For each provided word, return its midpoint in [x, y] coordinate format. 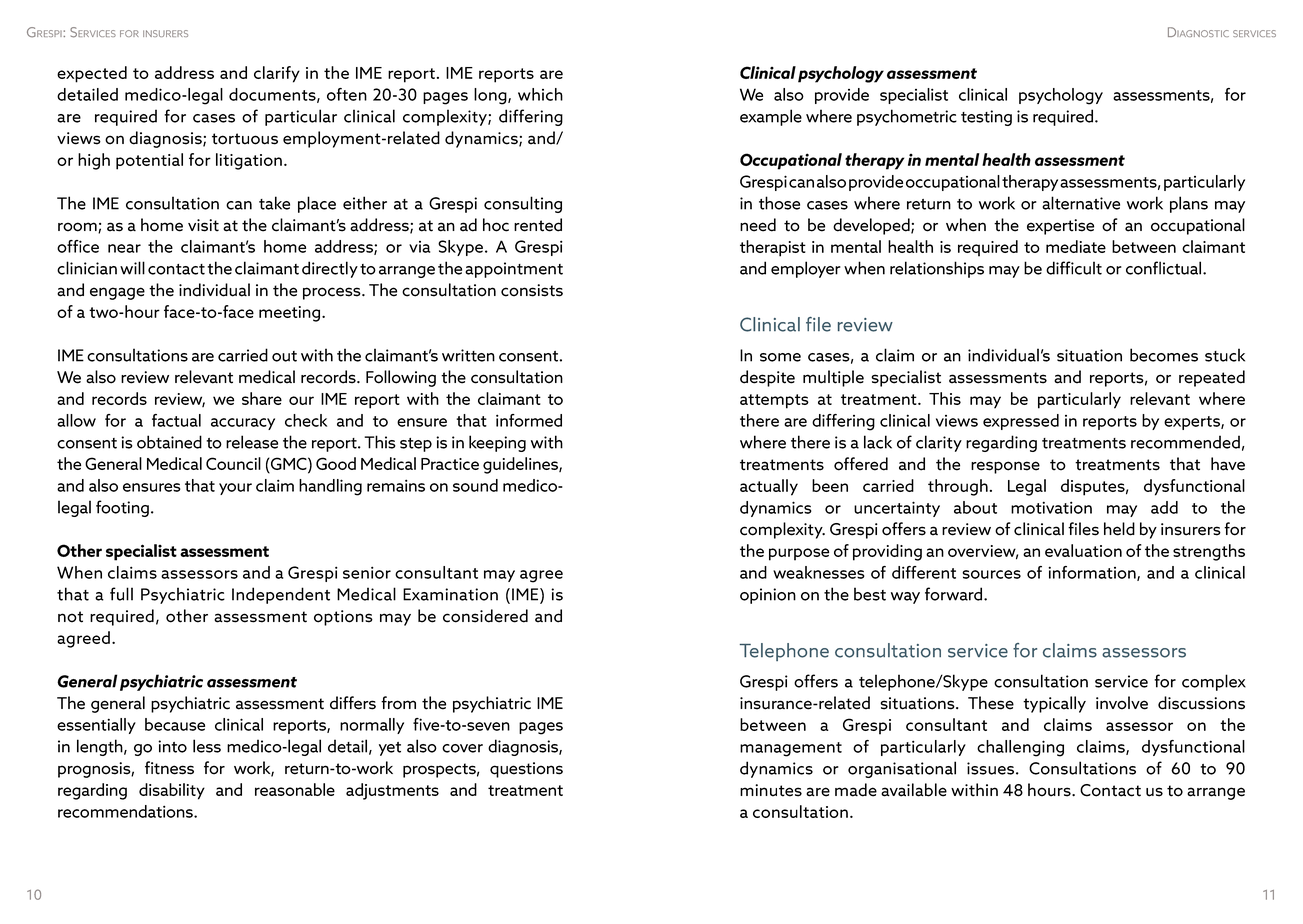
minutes [771, 790]
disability [172, 791]
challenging [1020, 748]
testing [986, 118]
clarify [277, 74]
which [540, 94]
